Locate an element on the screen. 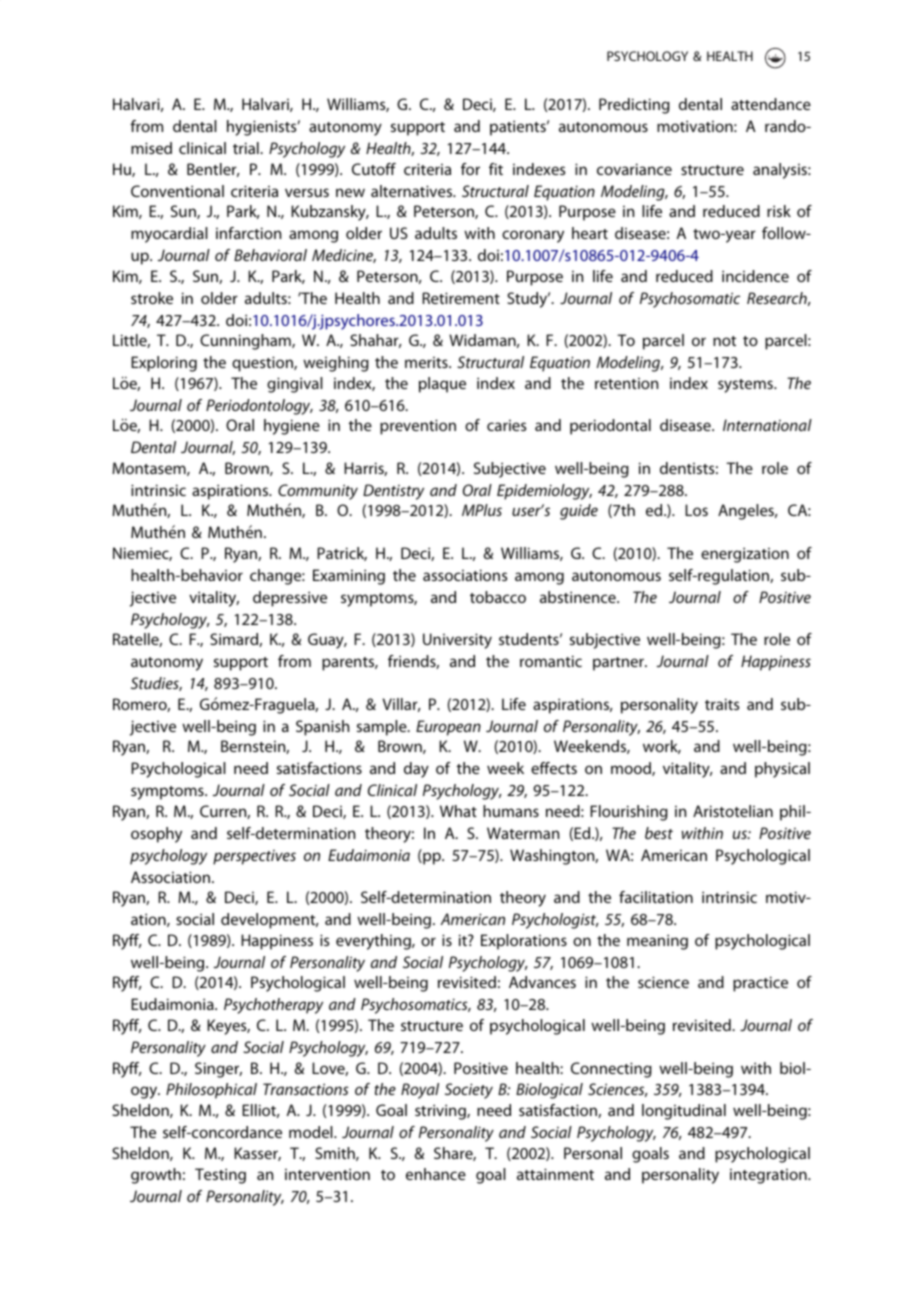 Image resolution: width=923 pixels, height=1316 pixels. striving is located at coordinates (441, 1112).
